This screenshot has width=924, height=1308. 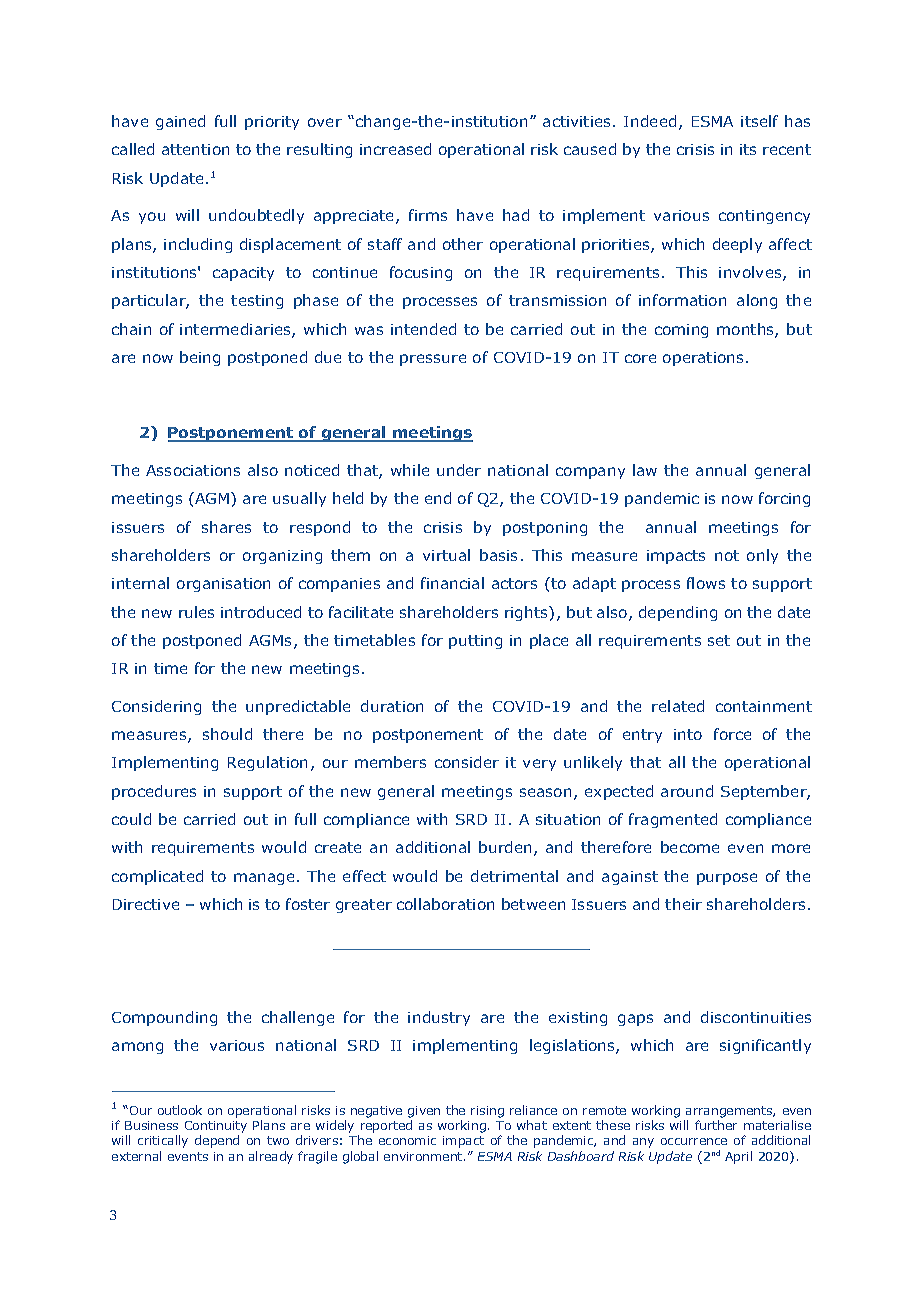 What do you see at coordinates (459, 470) in the screenshot?
I see `under` at bounding box center [459, 470].
